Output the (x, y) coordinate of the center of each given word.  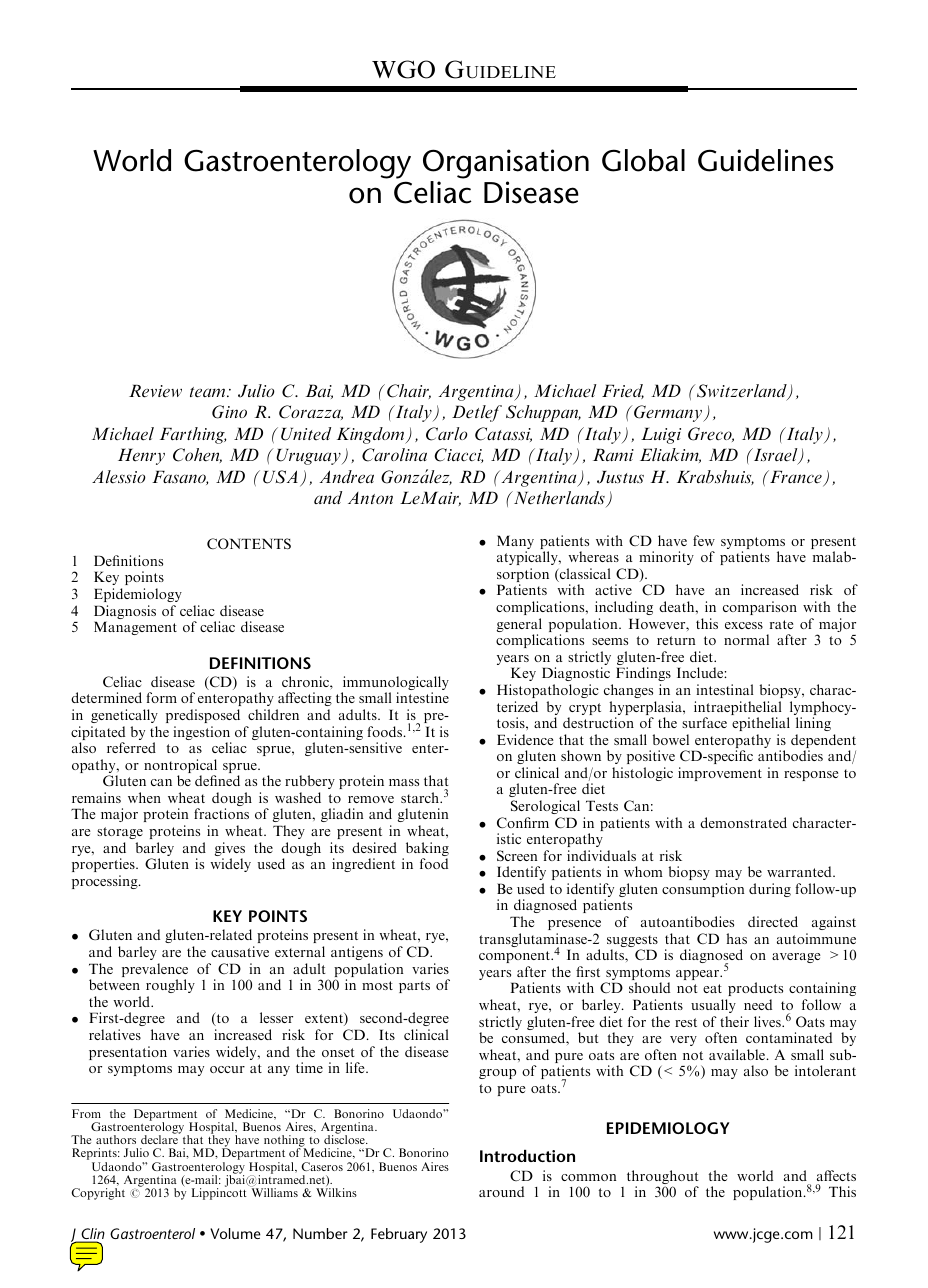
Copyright (98, 1194)
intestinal (724, 689)
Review (155, 391)
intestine (422, 697)
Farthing (193, 435)
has (736, 938)
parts (414, 987)
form (162, 697)
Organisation (506, 164)
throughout (663, 1178)
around (501, 1191)
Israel (775, 456)
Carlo (447, 434)
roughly (170, 986)
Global (643, 160)
